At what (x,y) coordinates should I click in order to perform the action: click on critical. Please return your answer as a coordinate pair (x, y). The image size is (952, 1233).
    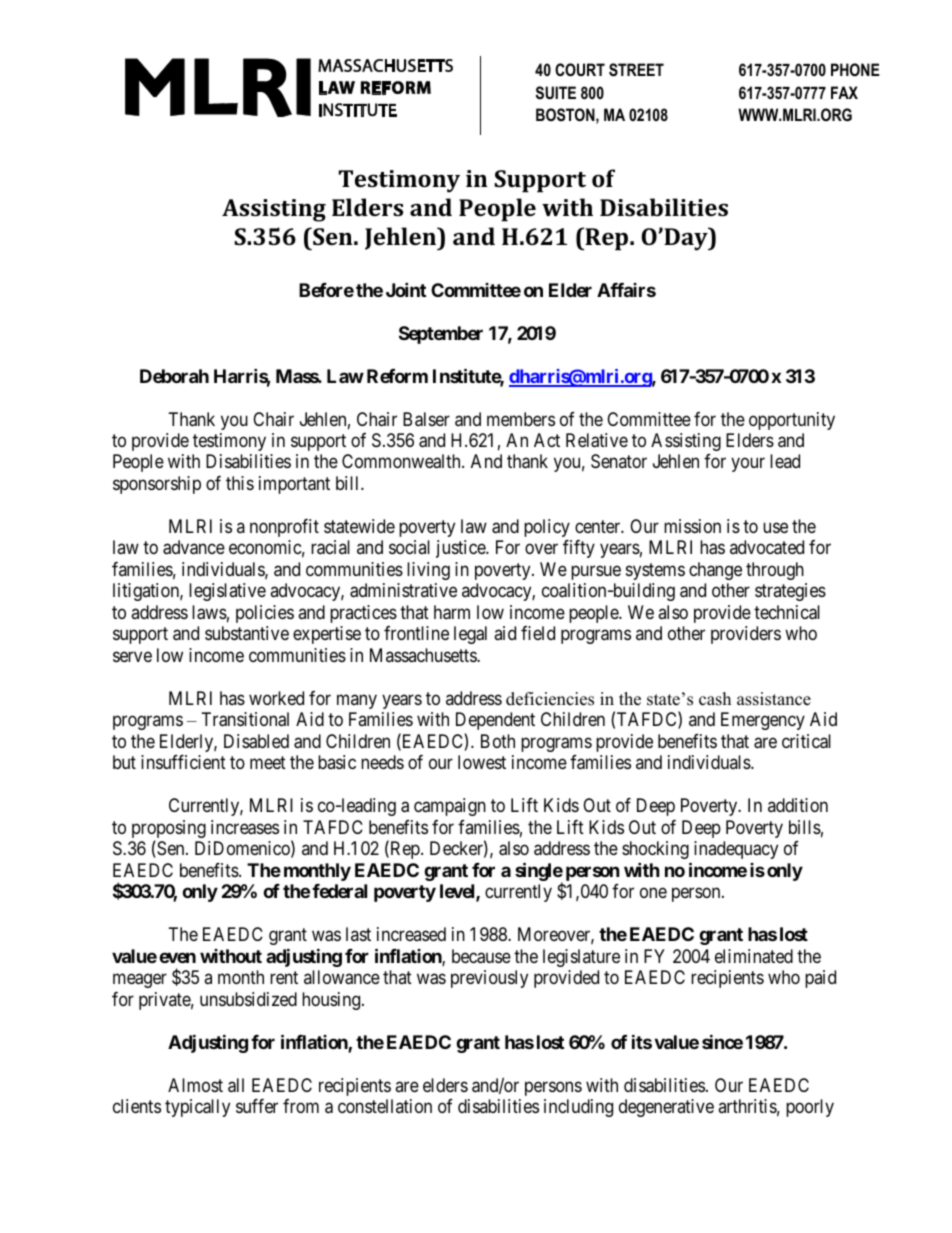
    Looking at the image, I should click on (806, 741).
